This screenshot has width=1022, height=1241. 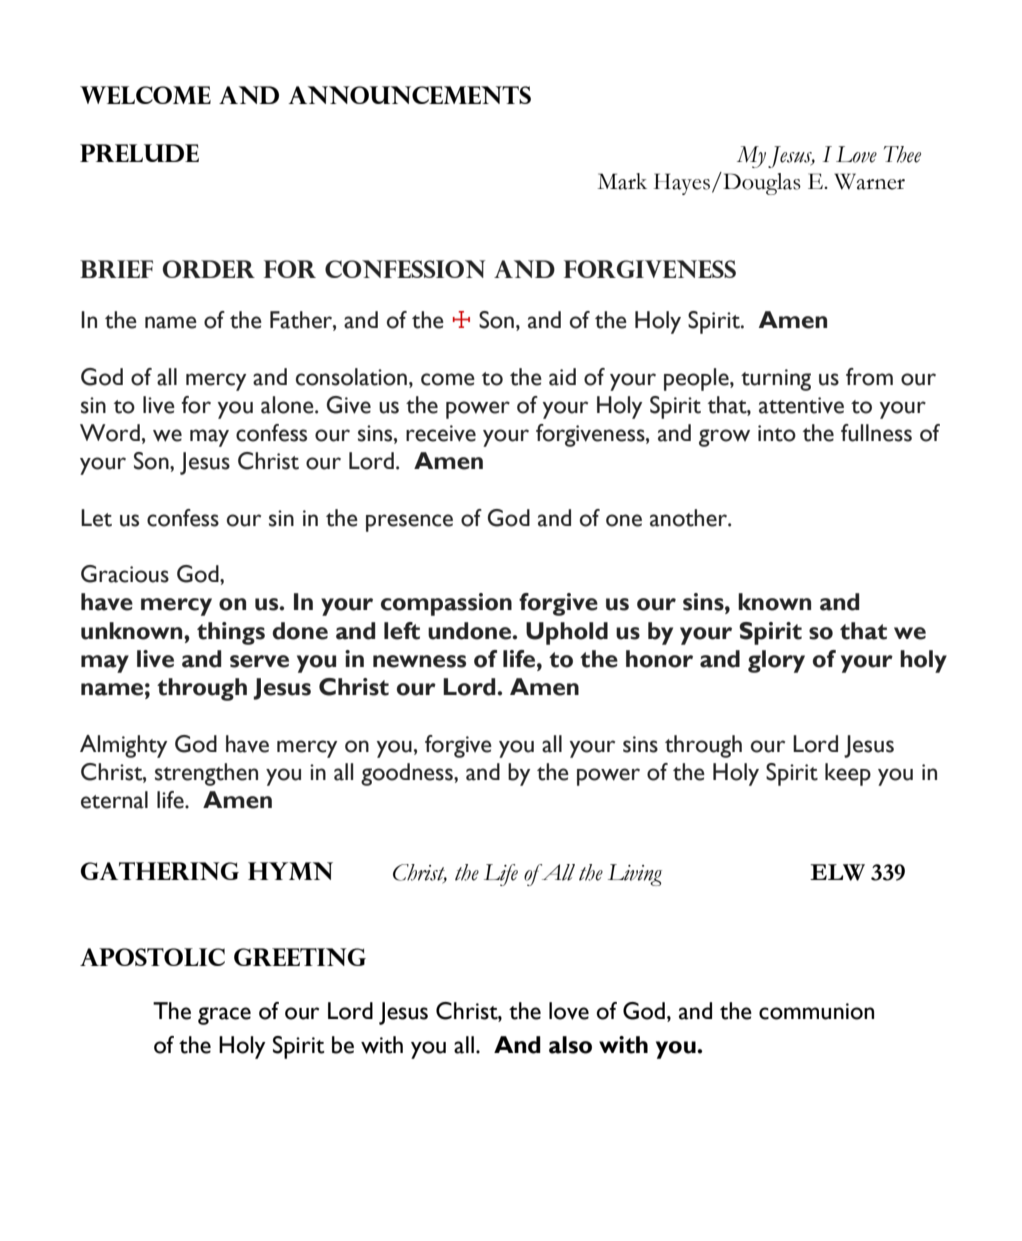 What do you see at coordinates (224, 1016) in the screenshot?
I see `grace` at bounding box center [224, 1016].
